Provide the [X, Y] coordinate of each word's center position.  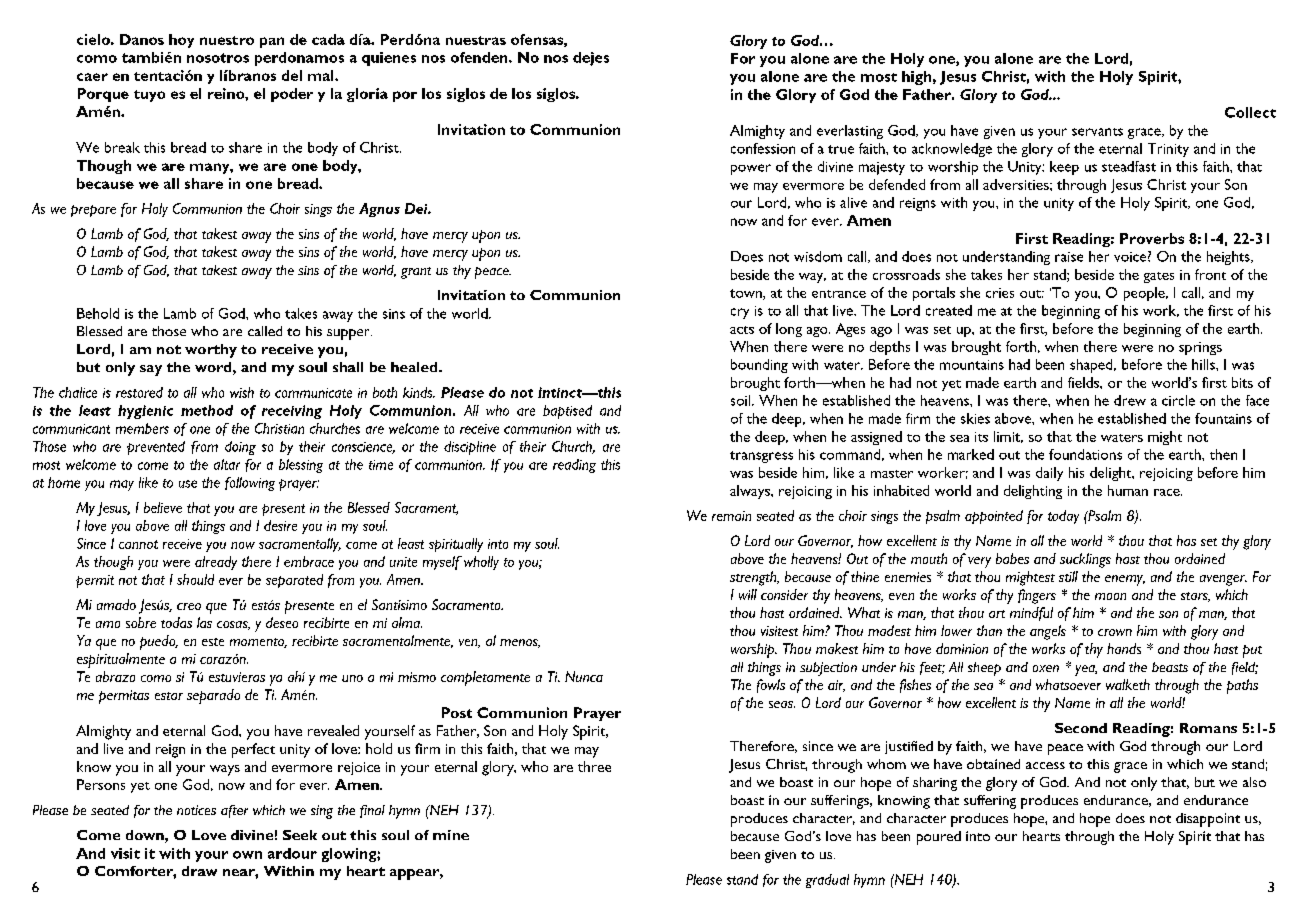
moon [1110, 596]
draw [199, 871]
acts [742, 330]
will [748, 594]
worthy [211, 351]
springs [1200, 348]
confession [763, 148]
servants [1097, 132]
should [195, 579]
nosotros [218, 58]
